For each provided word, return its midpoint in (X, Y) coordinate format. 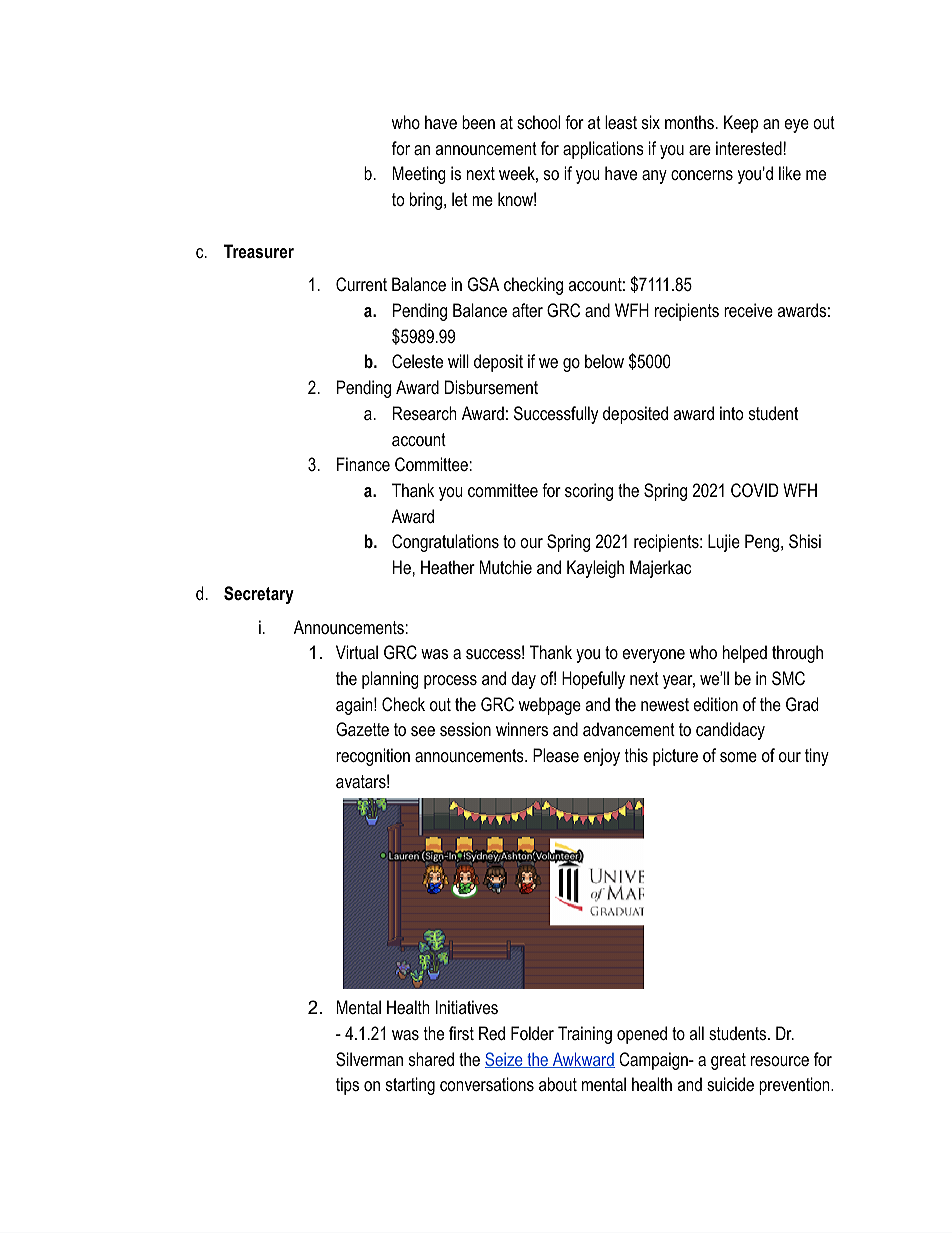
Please (556, 755)
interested (749, 148)
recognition (373, 757)
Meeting (419, 175)
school (538, 122)
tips (347, 1086)
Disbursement (491, 387)
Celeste (417, 361)
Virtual (357, 652)
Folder (532, 1033)
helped (745, 654)
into (731, 413)
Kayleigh (595, 569)
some (738, 757)
